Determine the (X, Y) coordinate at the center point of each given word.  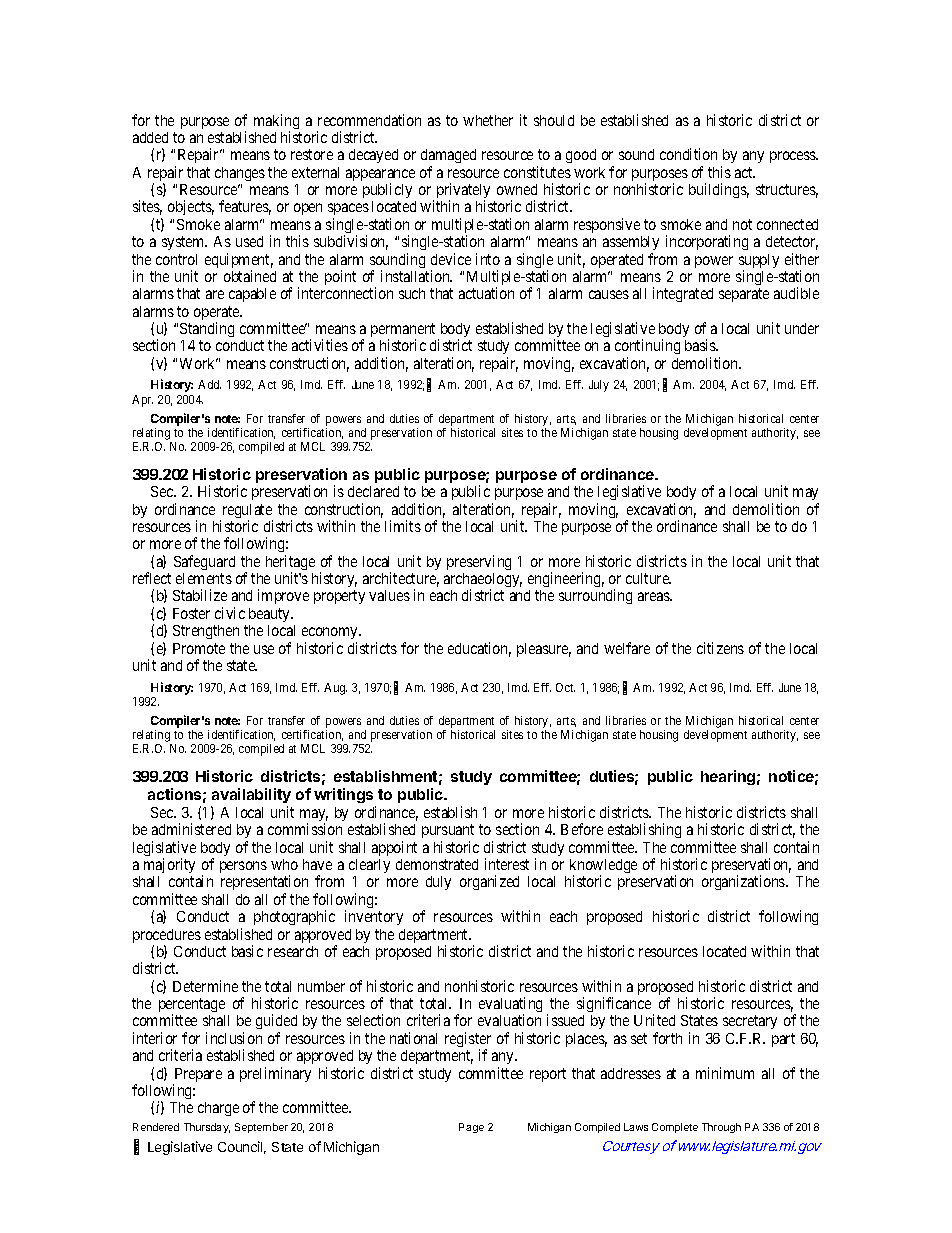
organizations (744, 882)
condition (688, 154)
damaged (448, 158)
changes (240, 174)
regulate (246, 512)
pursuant (448, 833)
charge (218, 1109)
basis (701, 345)
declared (373, 491)
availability (251, 797)
